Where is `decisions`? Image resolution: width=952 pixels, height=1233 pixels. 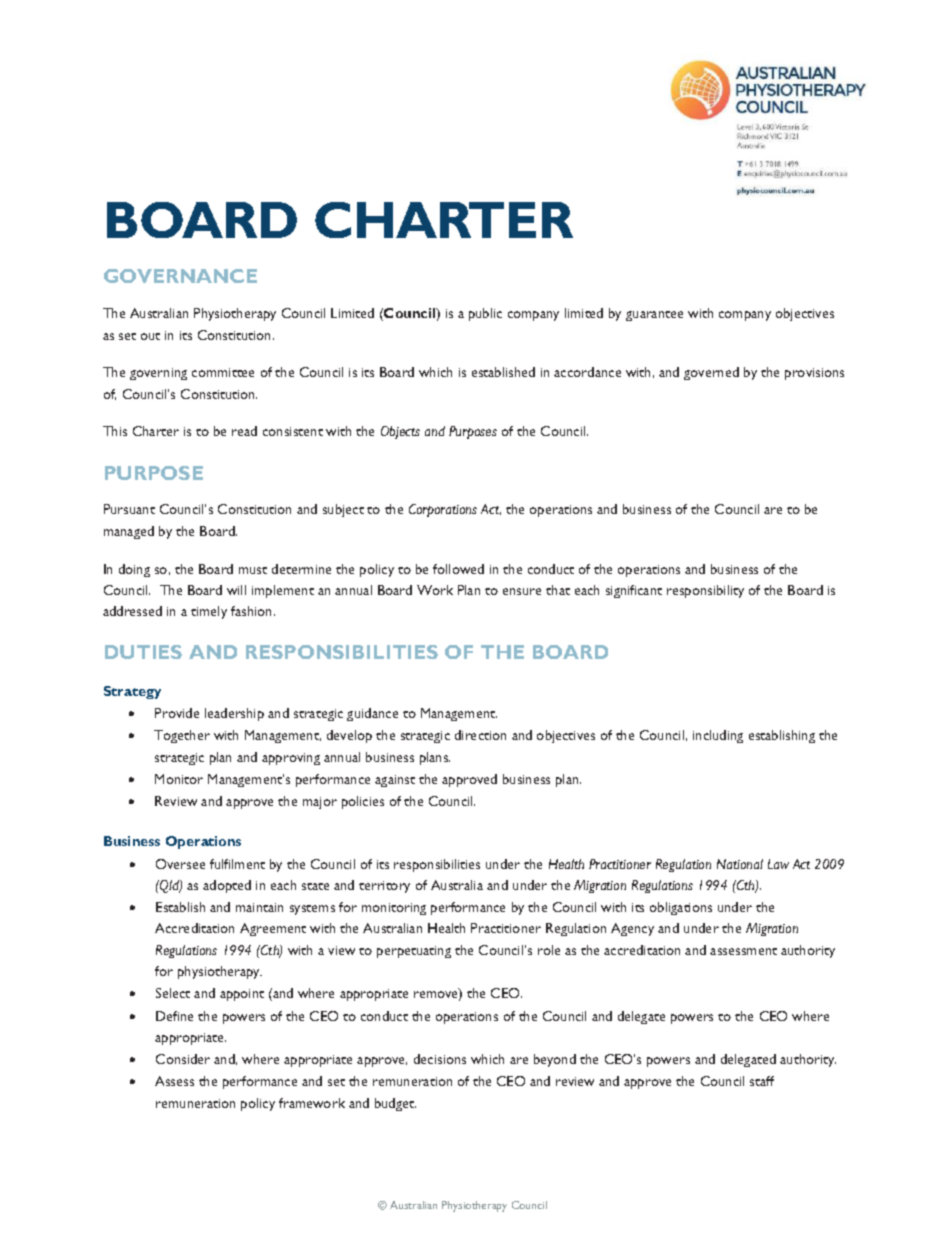
decisions is located at coordinates (440, 1059).
